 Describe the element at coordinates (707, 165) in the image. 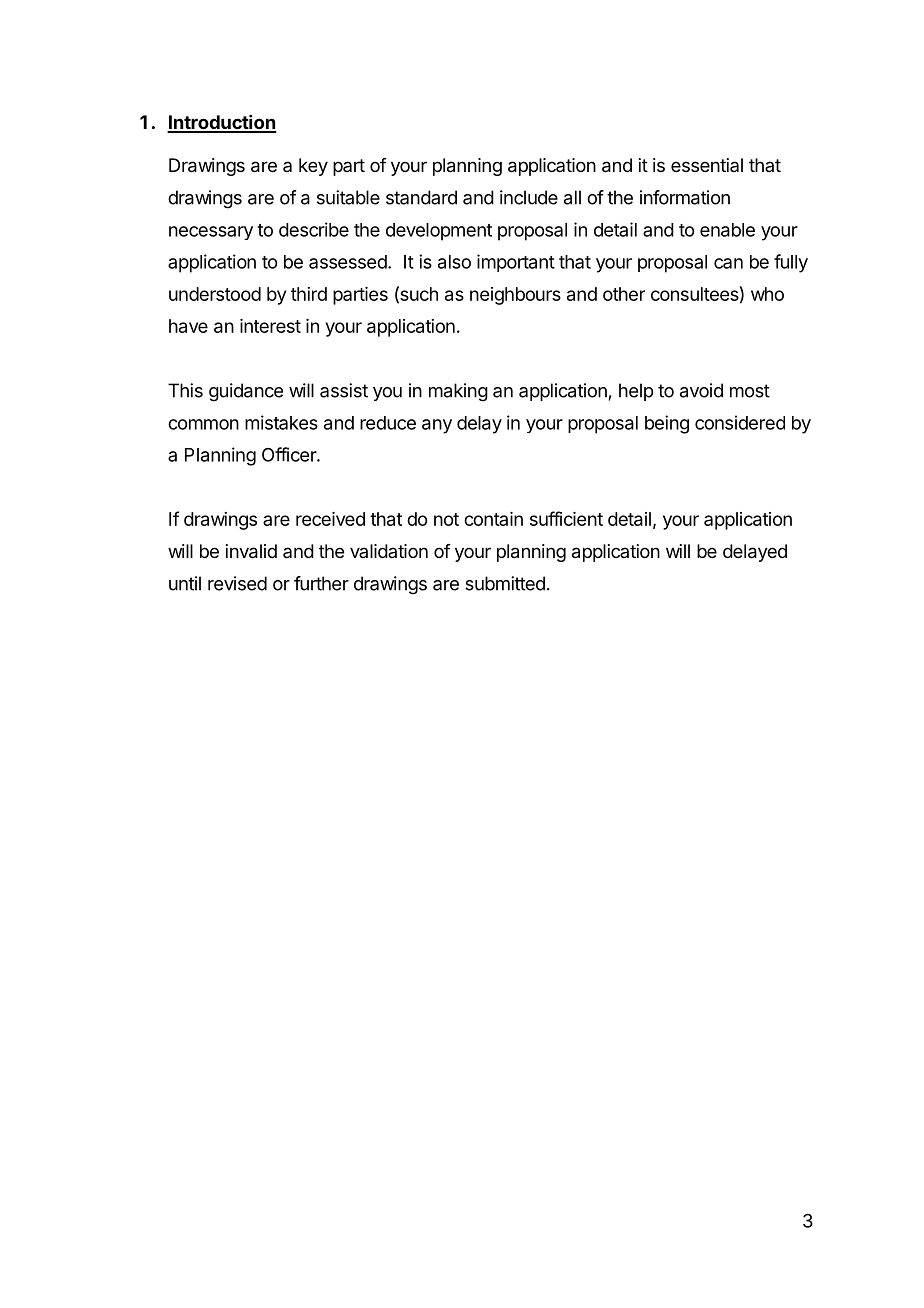

I see `essential` at that location.
